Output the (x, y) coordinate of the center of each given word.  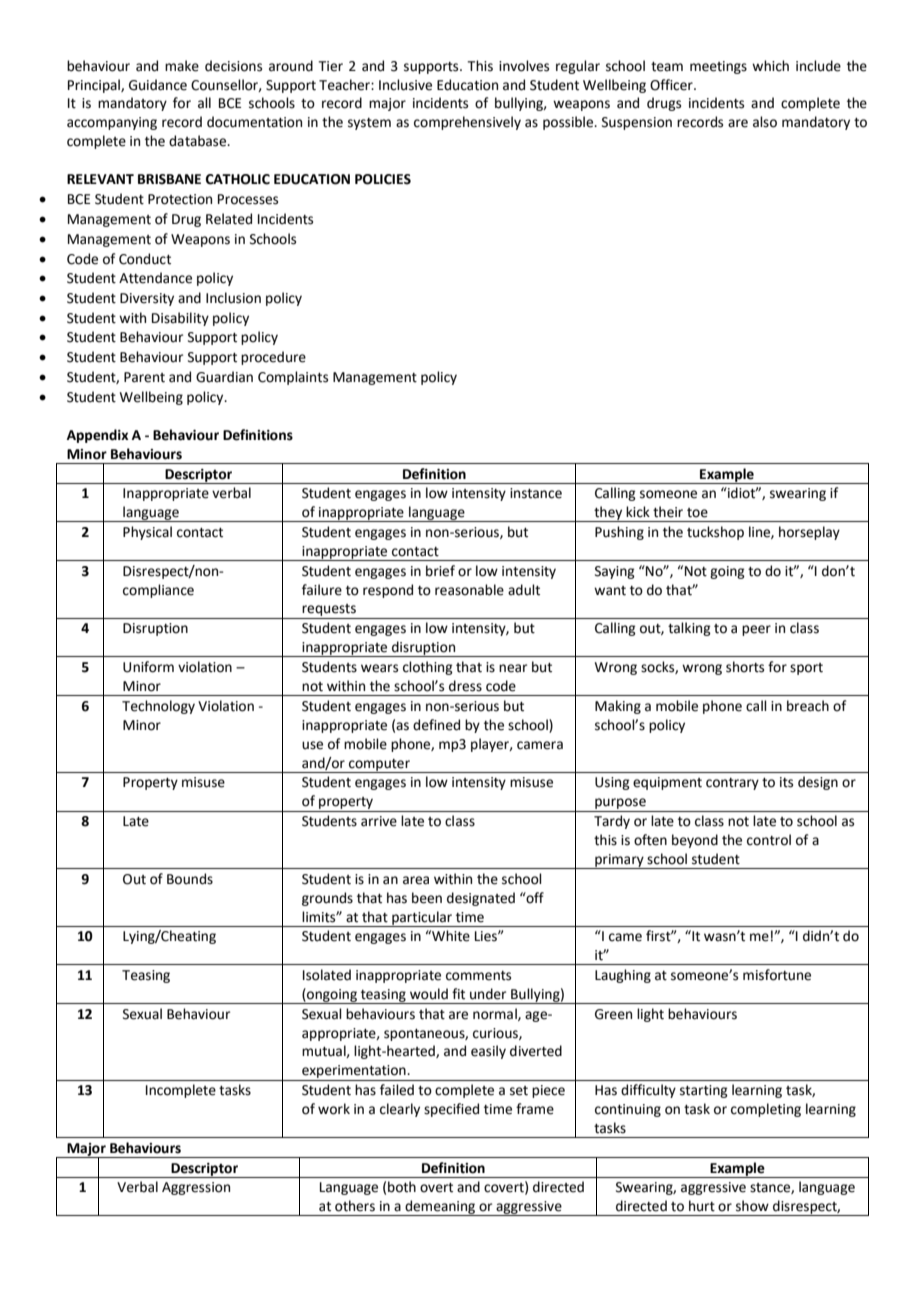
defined (436, 725)
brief (440, 571)
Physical (147, 533)
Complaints (293, 378)
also (765, 122)
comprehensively (467, 123)
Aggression (196, 1188)
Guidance (158, 85)
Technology (158, 707)
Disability (180, 319)
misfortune (777, 975)
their (668, 512)
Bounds (190, 879)
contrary (732, 784)
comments (478, 976)
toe (697, 513)
